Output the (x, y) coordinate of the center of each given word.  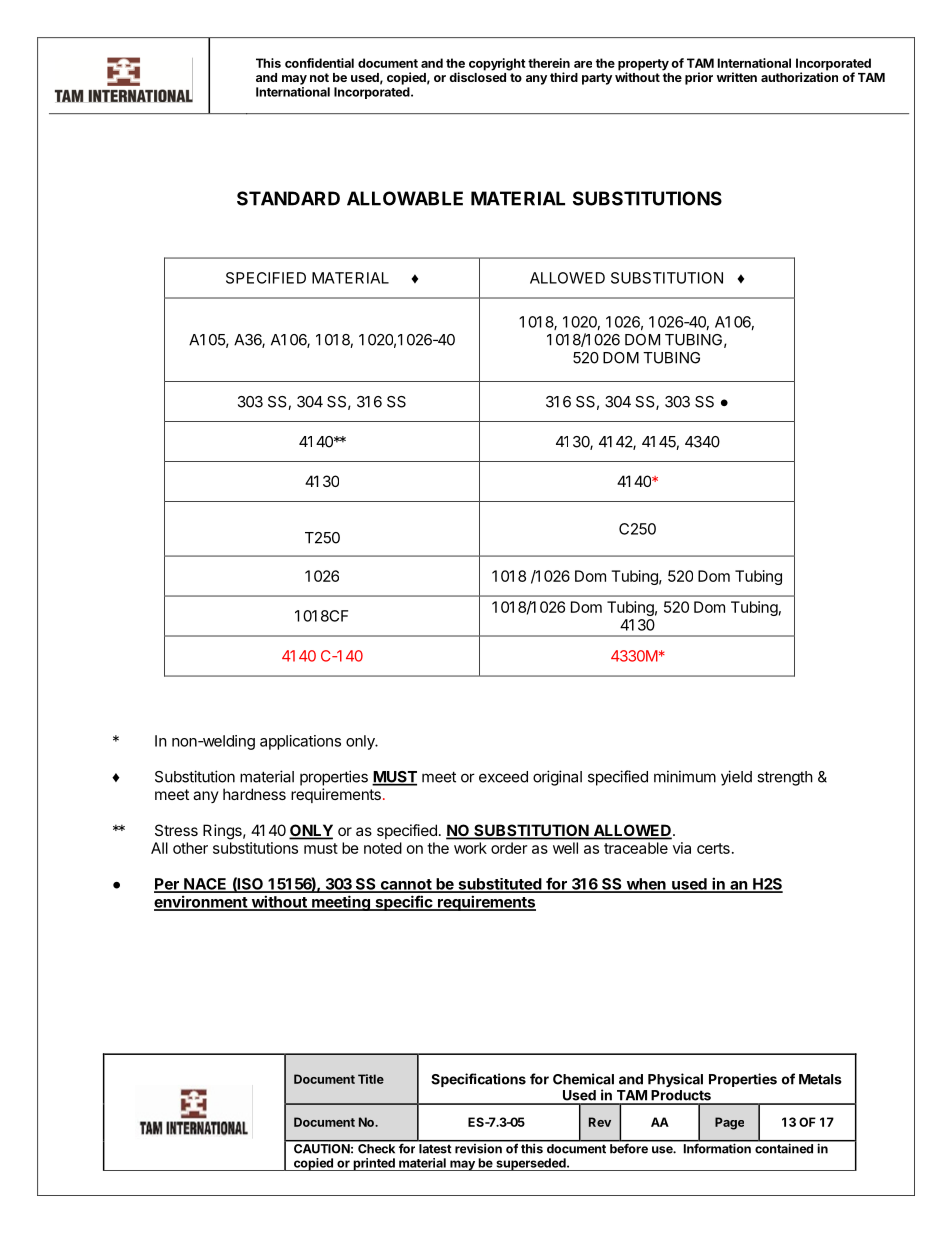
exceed (503, 777)
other (190, 848)
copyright (497, 64)
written (737, 77)
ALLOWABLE (405, 198)
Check (377, 1147)
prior (699, 78)
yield (736, 778)
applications (300, 742)
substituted (499, 885)
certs (713, 848)
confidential (319, 63)
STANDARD (288, 198)
